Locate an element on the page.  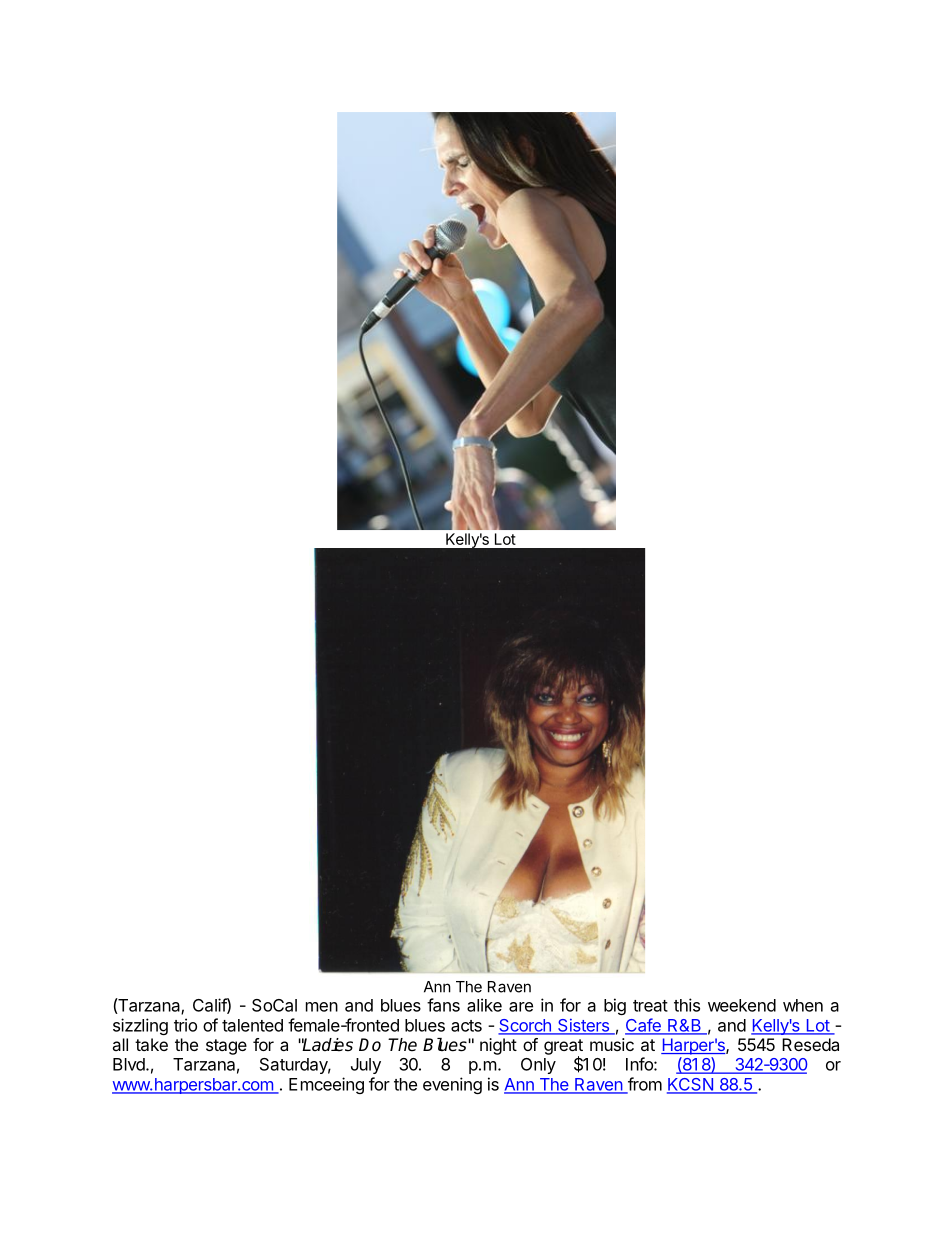
stage is located at coordinates (226, 1047).
